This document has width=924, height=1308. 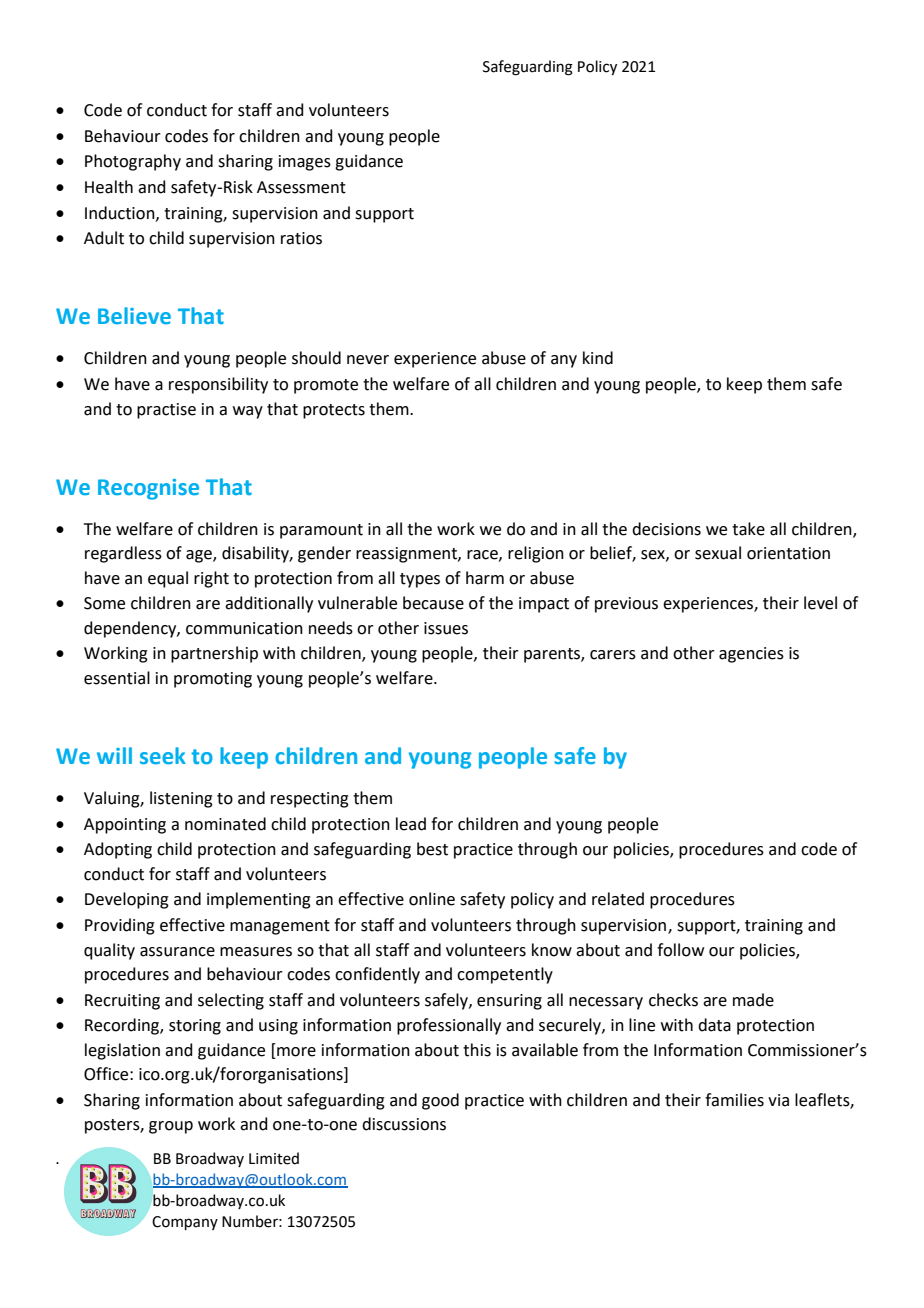 I want to click on kind, so click(x=598, y=358).
